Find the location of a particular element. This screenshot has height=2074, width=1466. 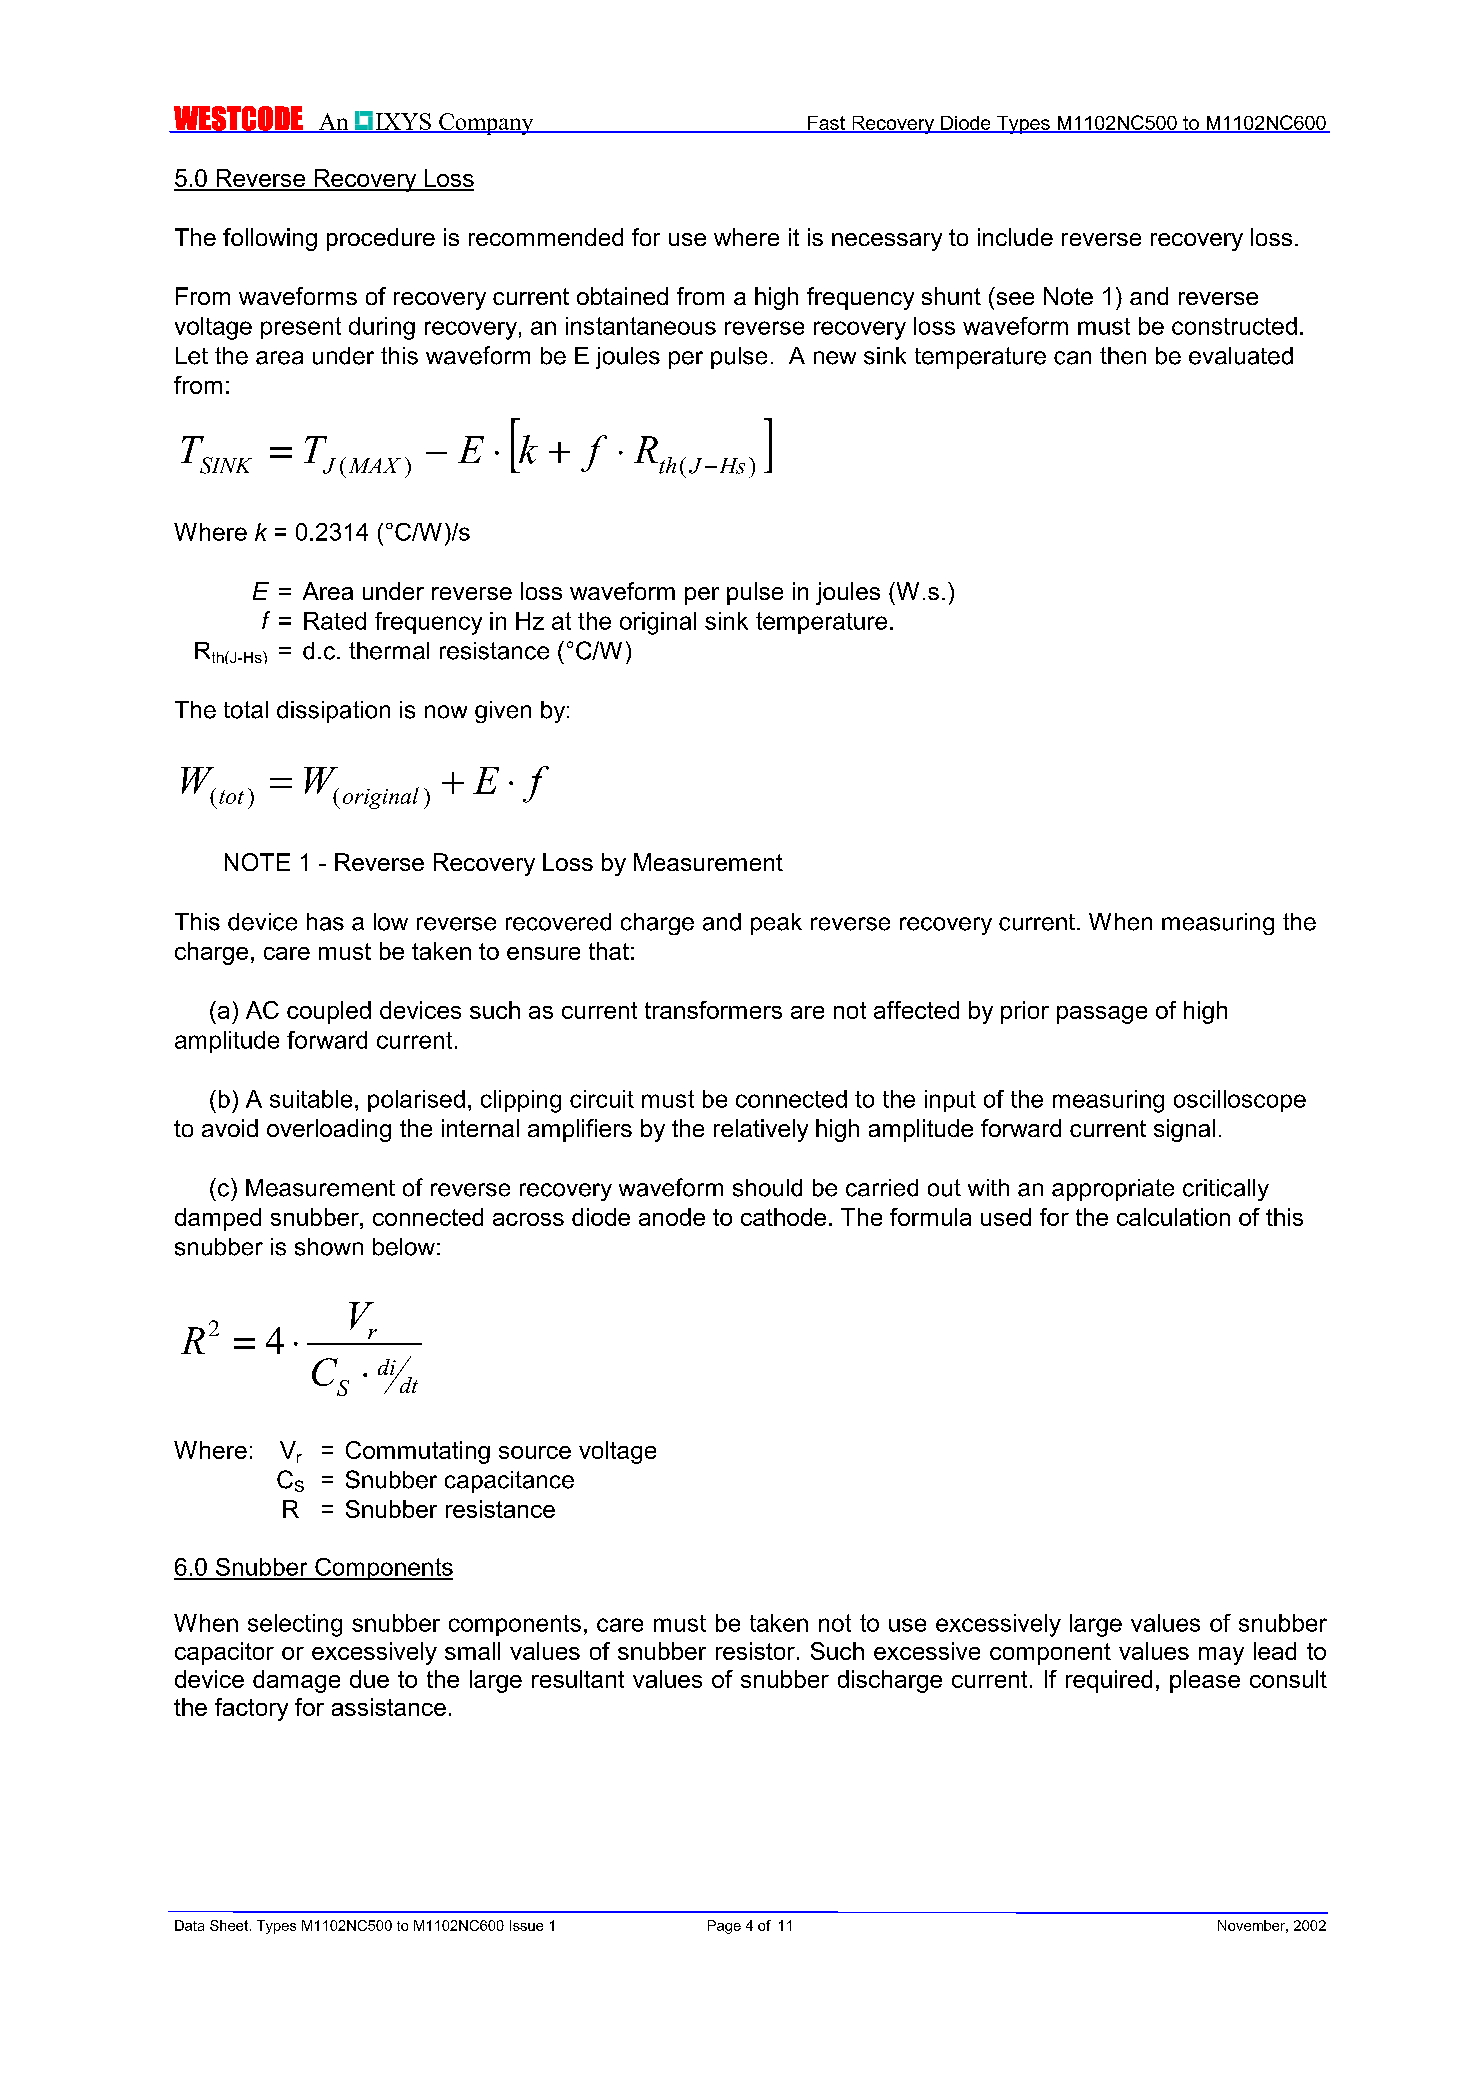

Page is located at coordinates (724, 1927).
